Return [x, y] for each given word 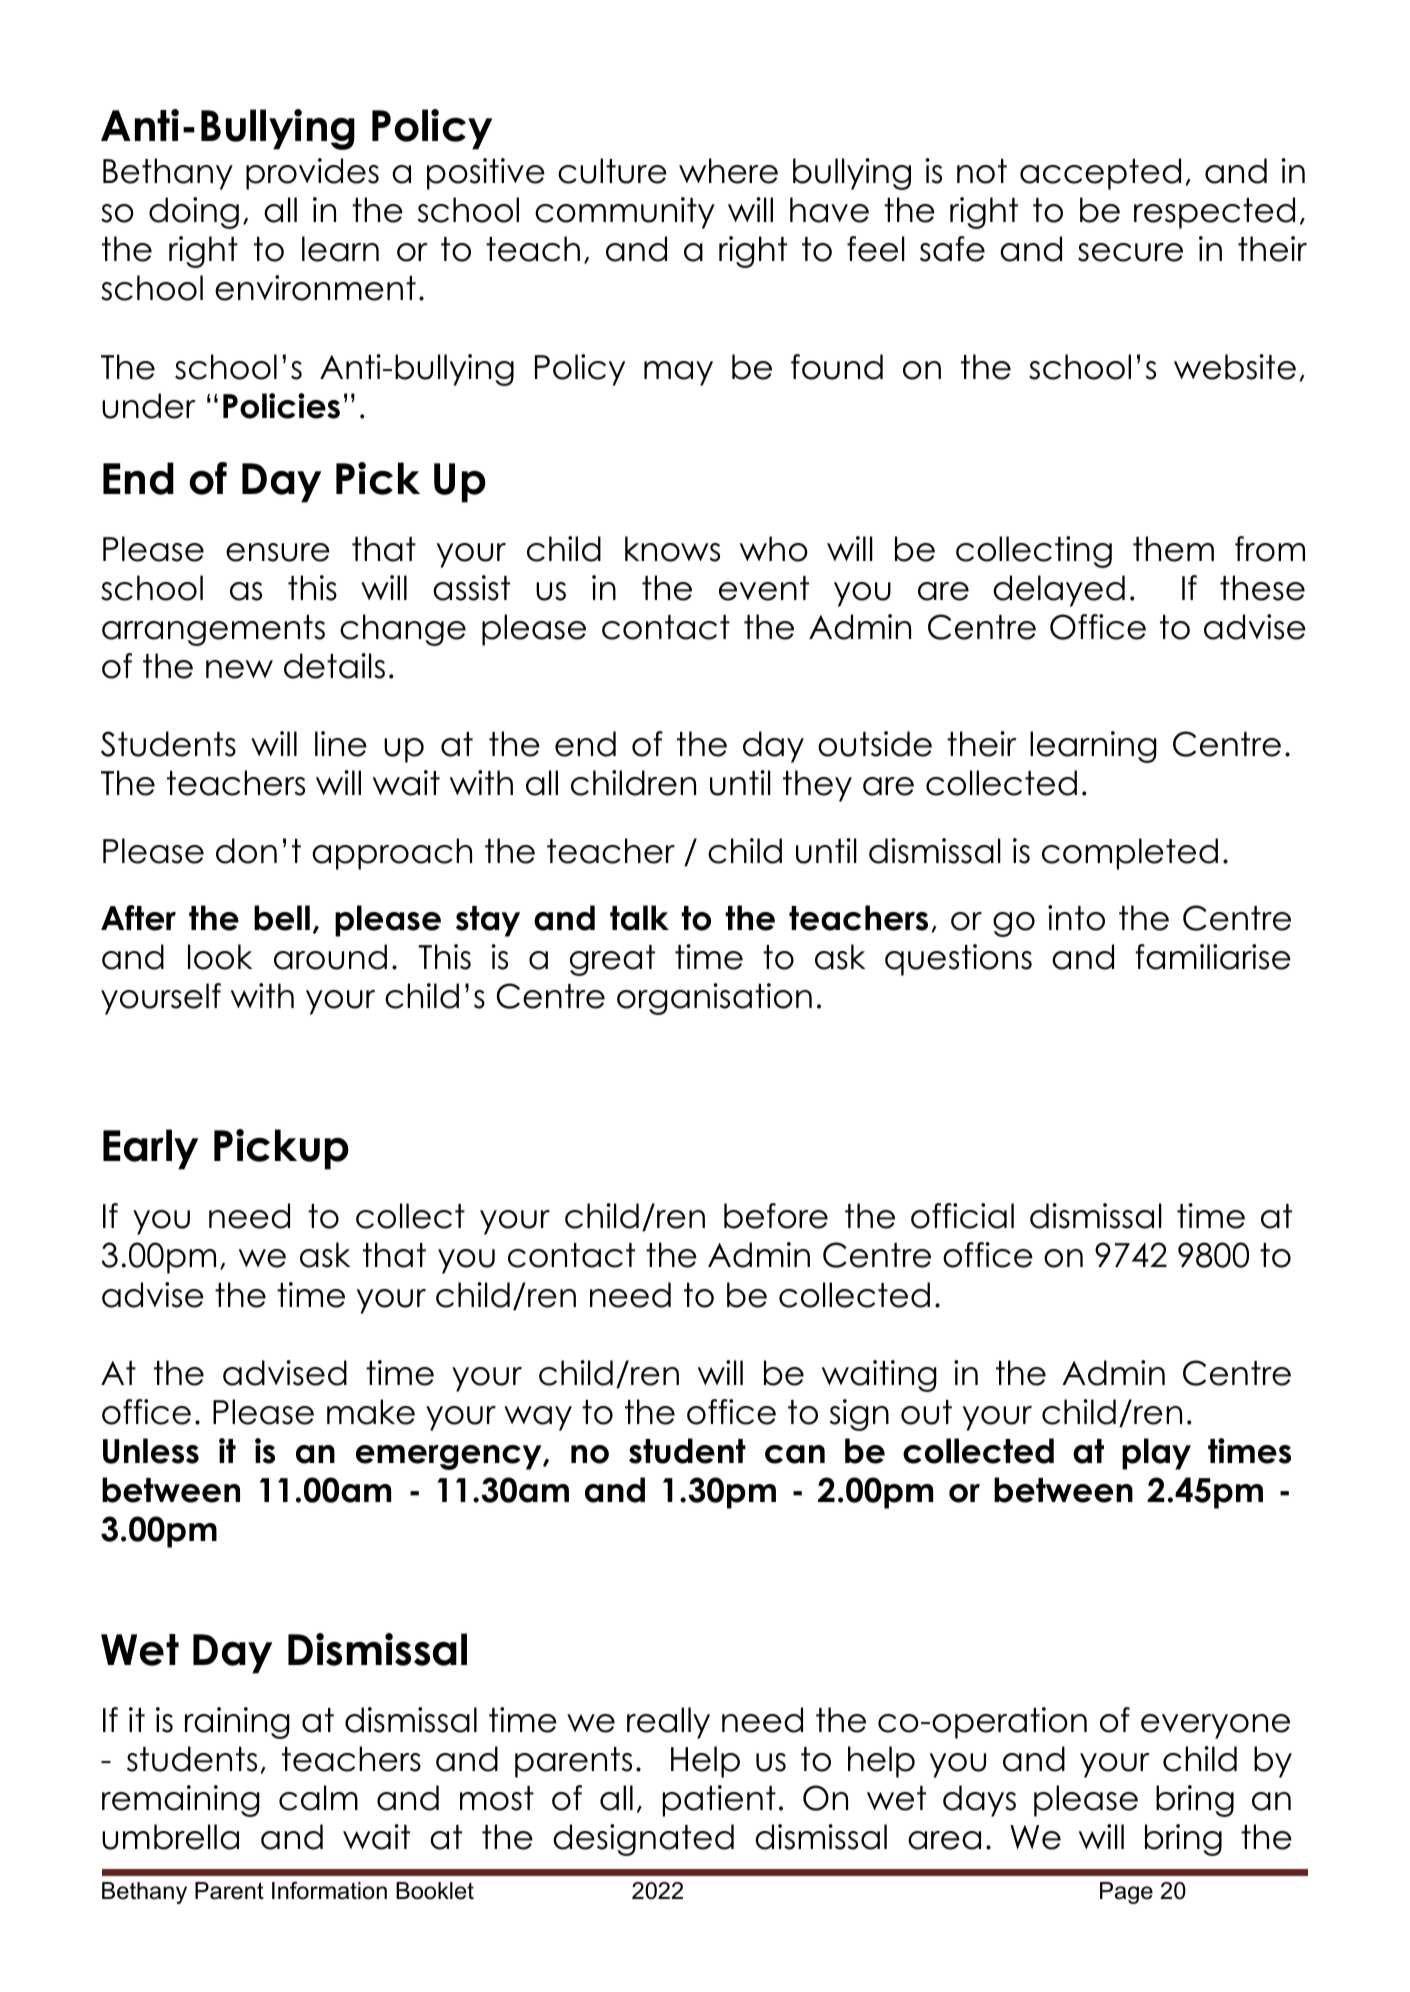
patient [719, 1801]
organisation [714, 999]
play [1156, 1454]
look [220, 957]
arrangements [213, 630]
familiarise [1213, 957]
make [371, 1412]
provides [312, 174]
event [764, 588]
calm [318, 1798]
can [795, 1454]
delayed [1059, 591]
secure [1130, 252]
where [728, 171]
